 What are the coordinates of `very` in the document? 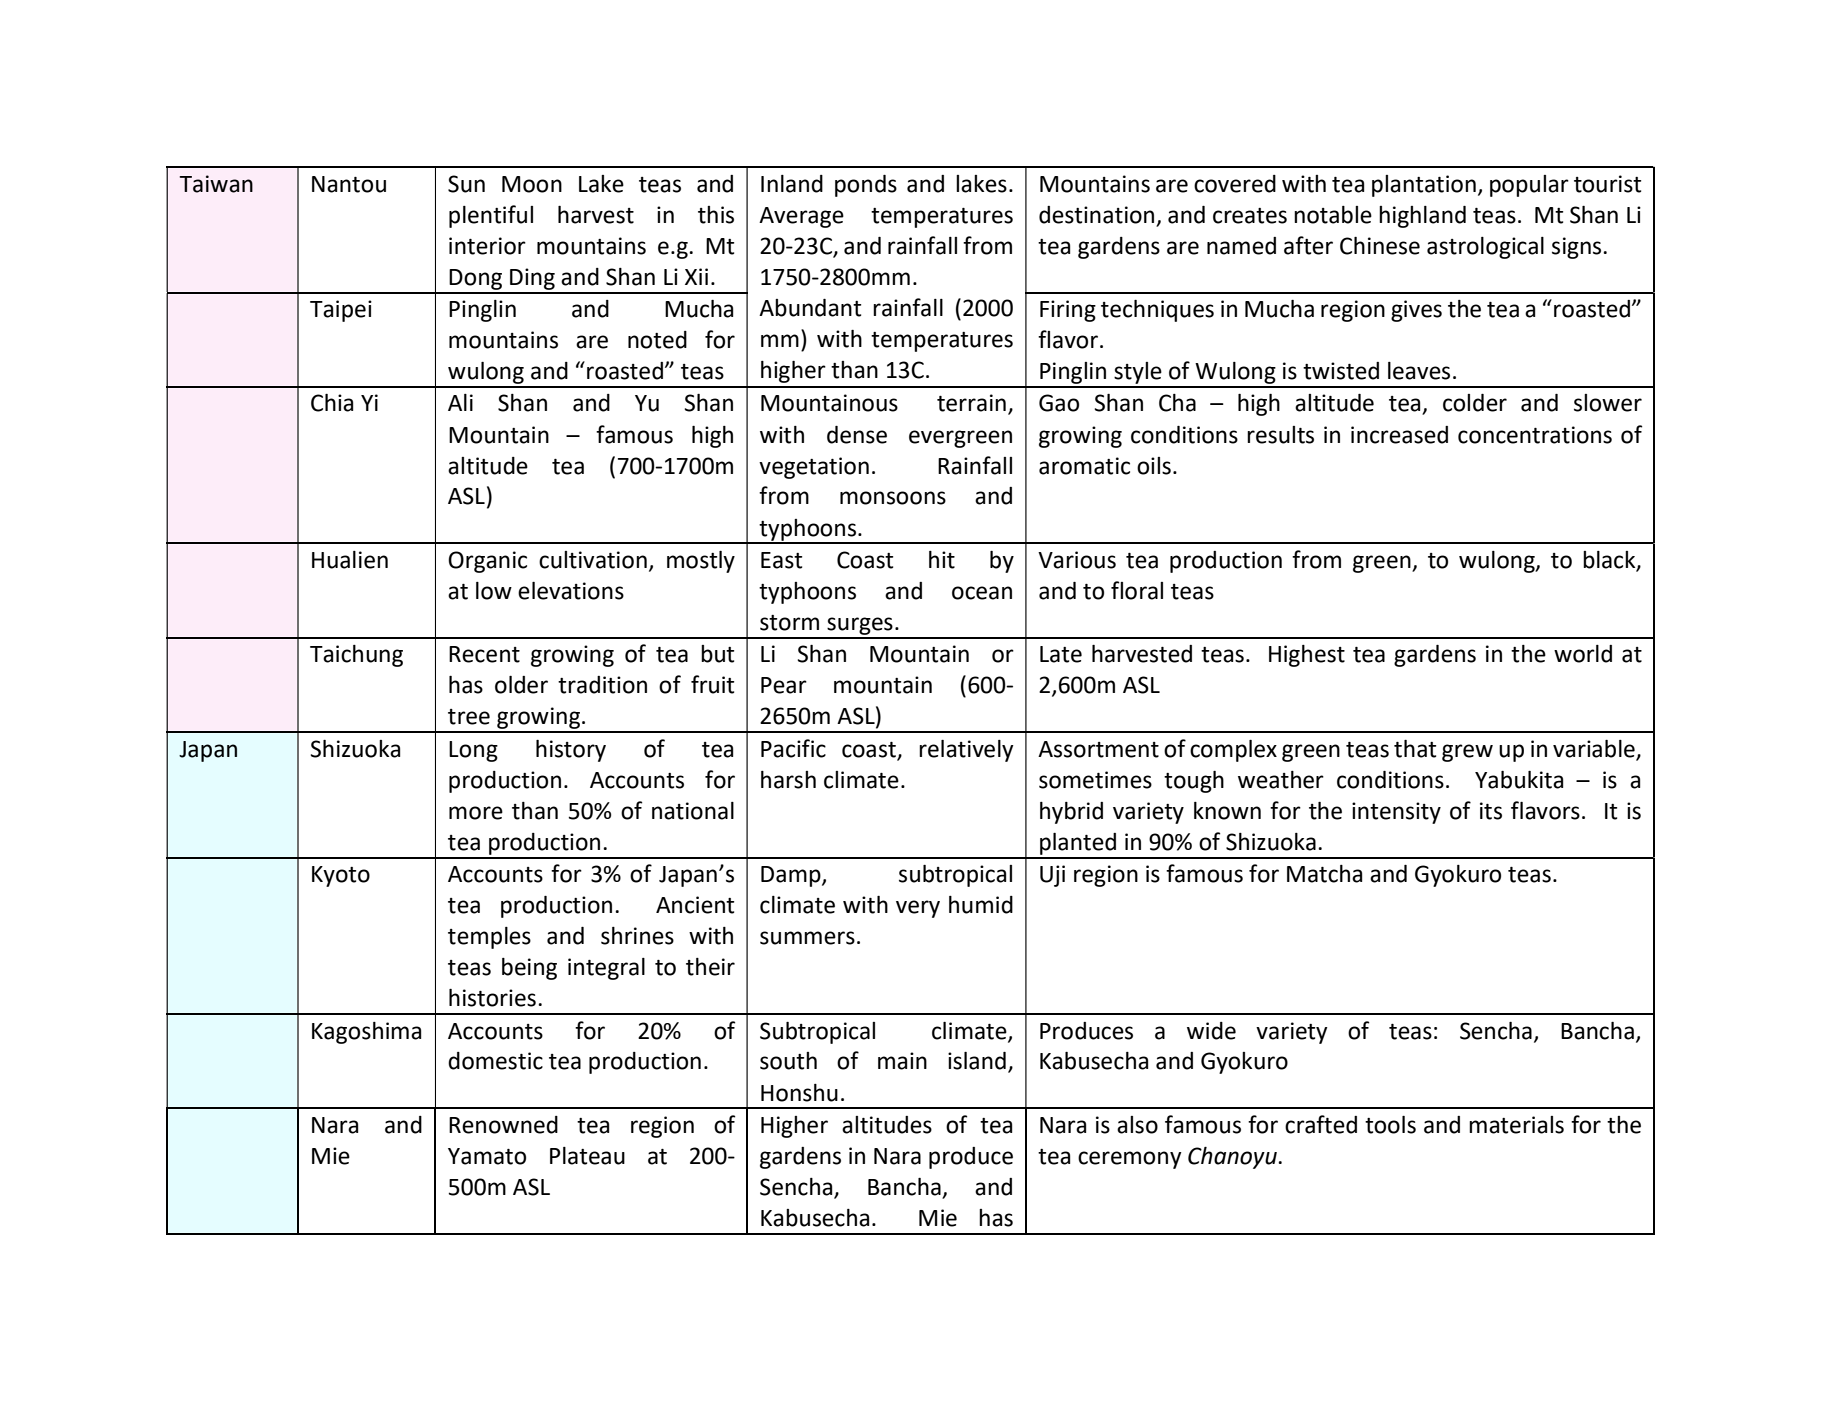 It's located at (918, 909).
